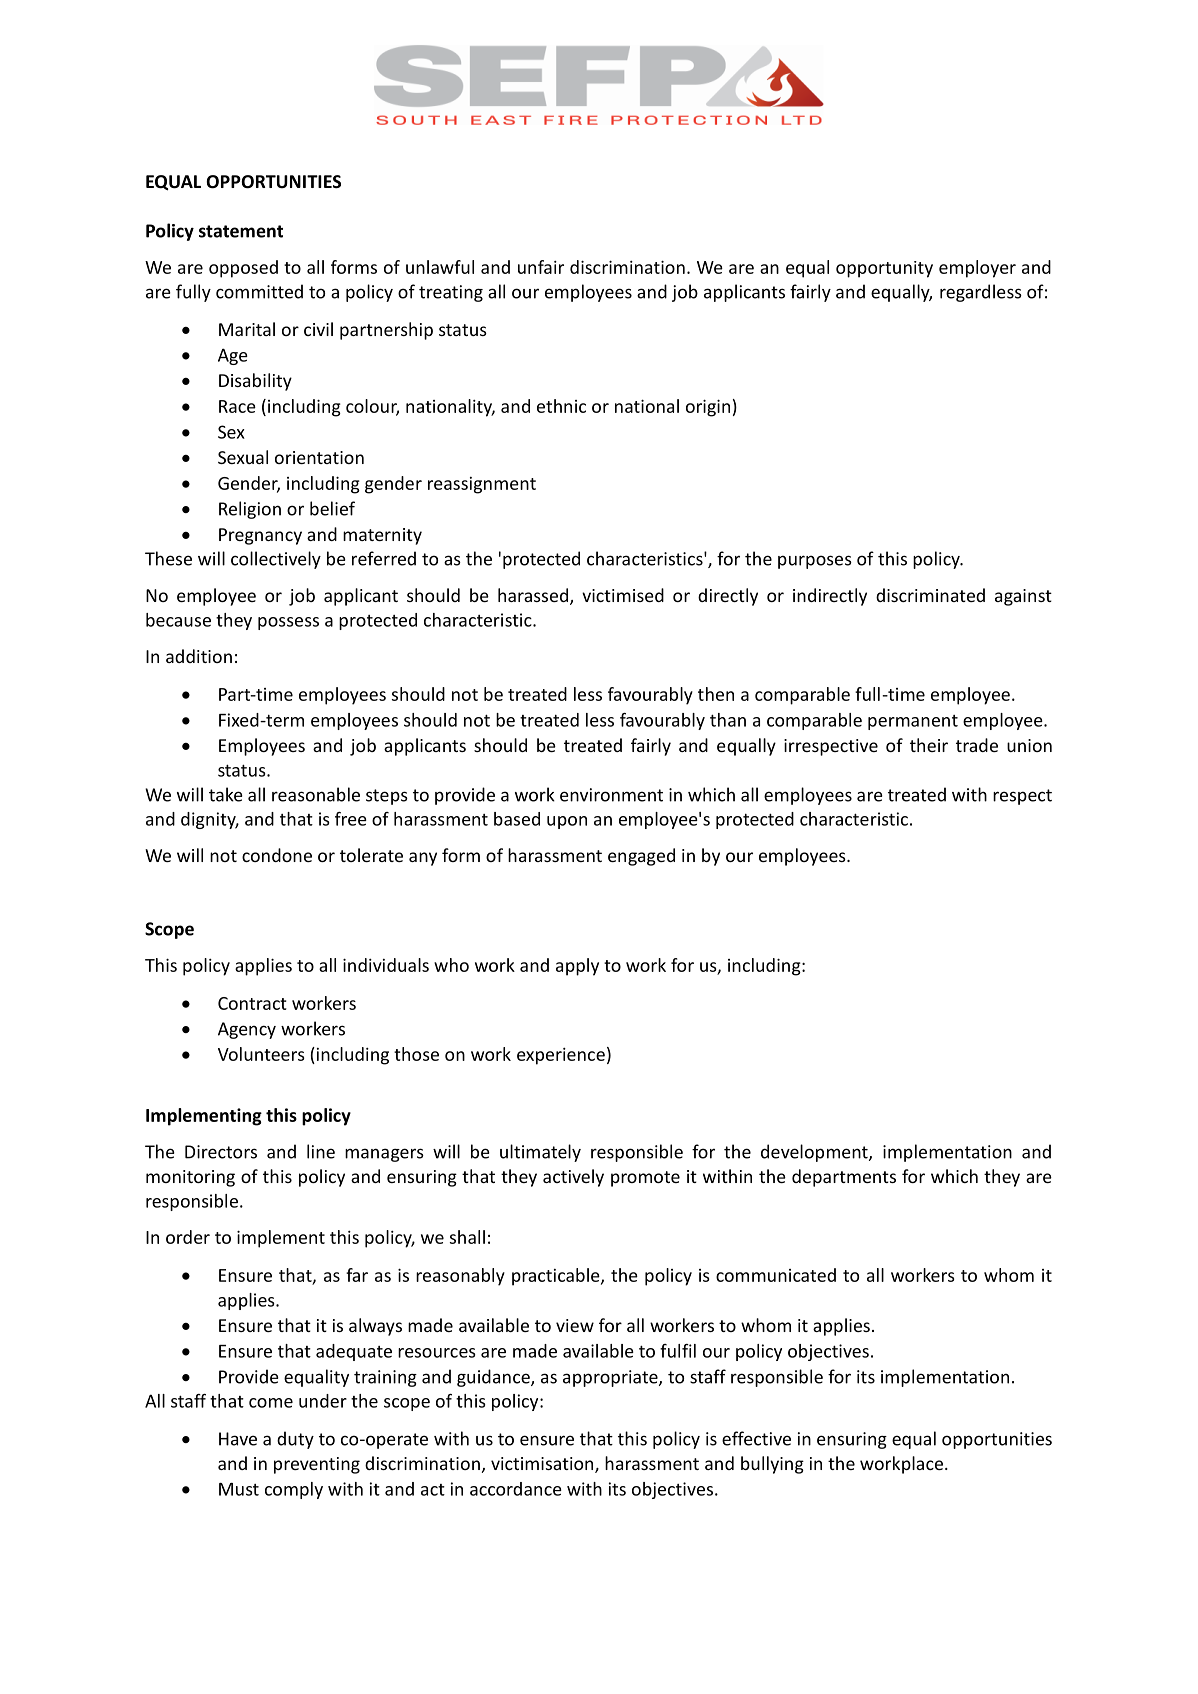 This screenshot has height=1694, width=1198. I want to click on line, so click(321, 1151).
